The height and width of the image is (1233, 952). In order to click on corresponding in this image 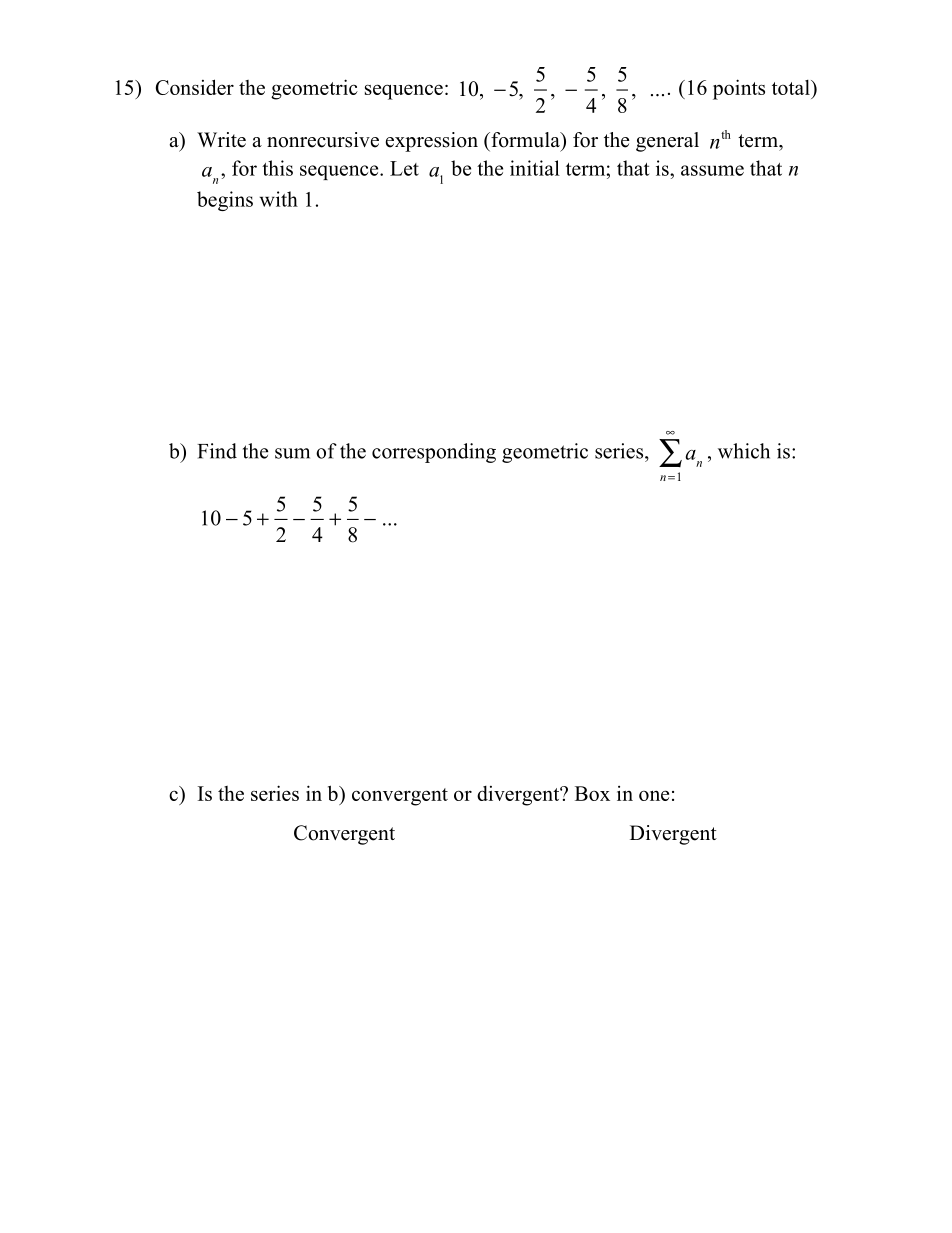, I will do `click(434, 453)`.
